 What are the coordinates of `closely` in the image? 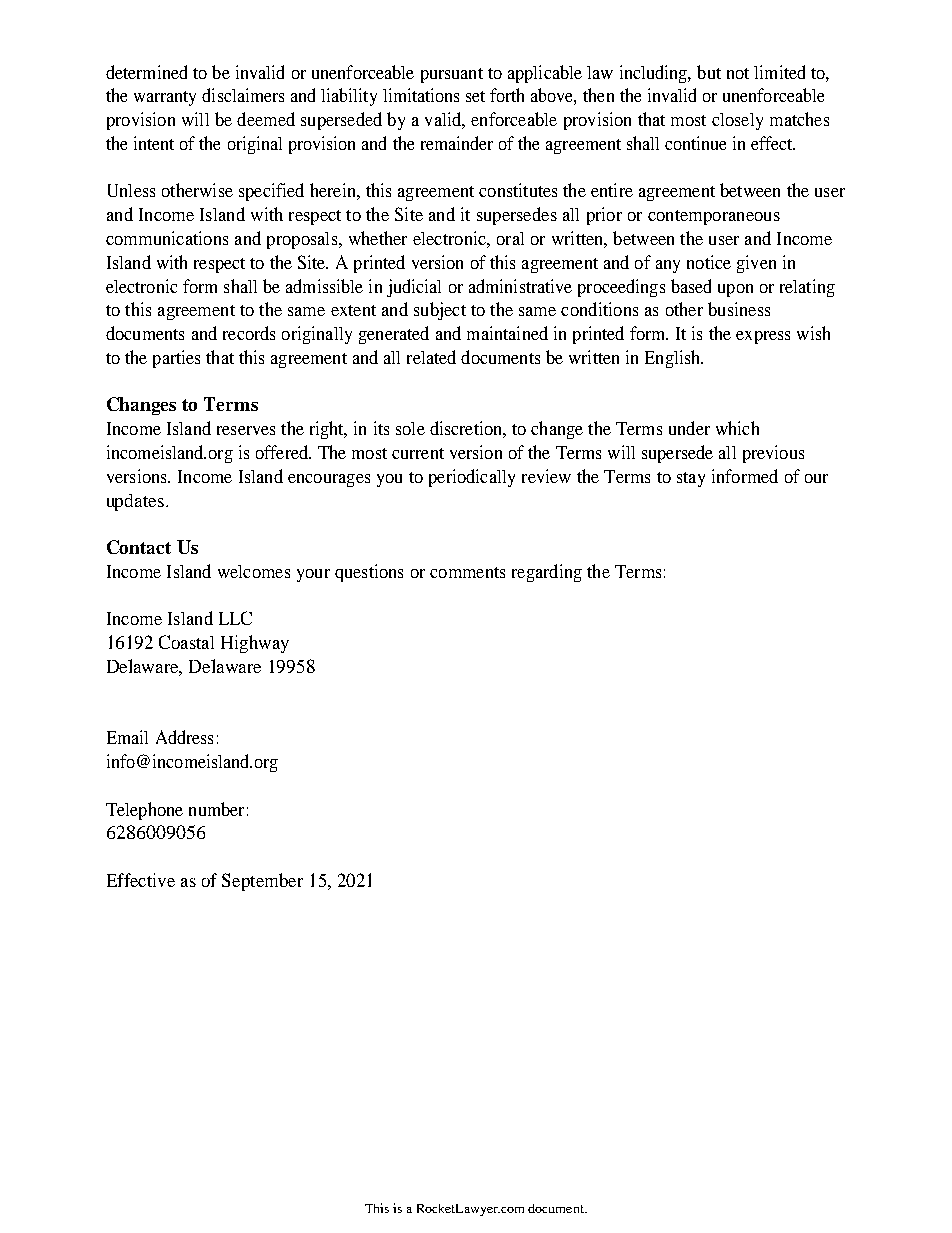 It's located at (737, 121).
